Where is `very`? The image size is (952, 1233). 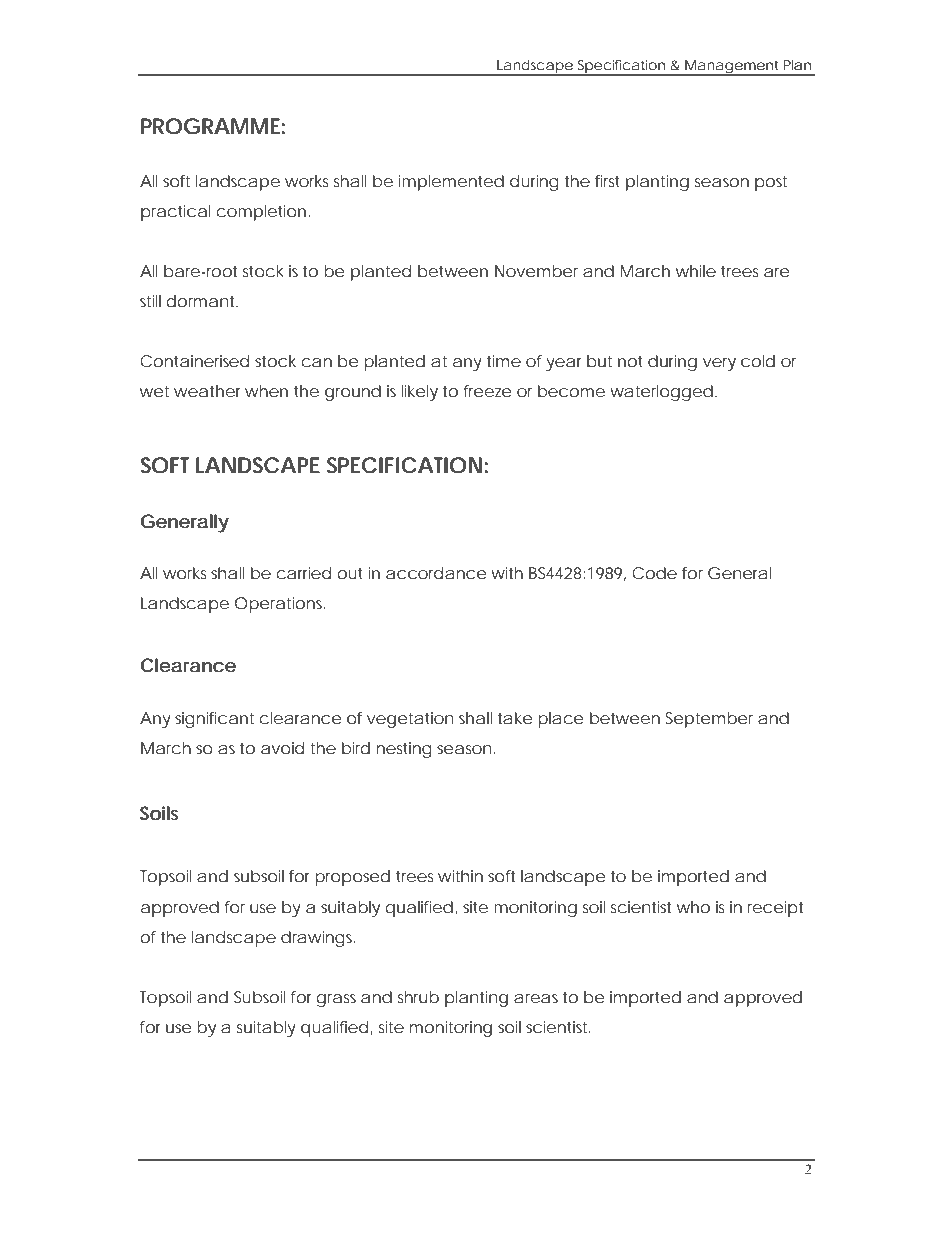
very is located at coordinates (719, 364).
